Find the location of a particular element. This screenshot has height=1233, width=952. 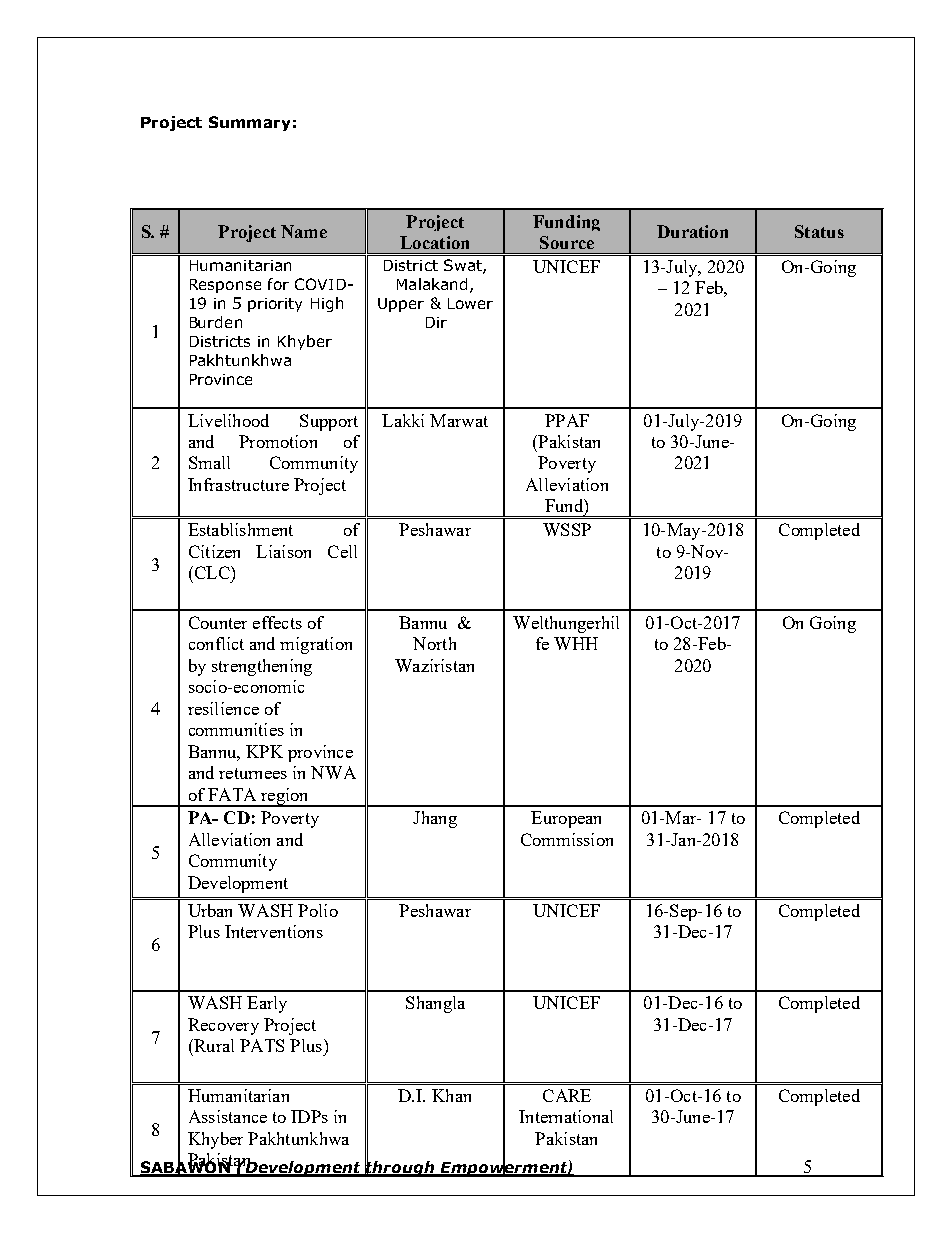

Status is located at coordinates (819, 231).
